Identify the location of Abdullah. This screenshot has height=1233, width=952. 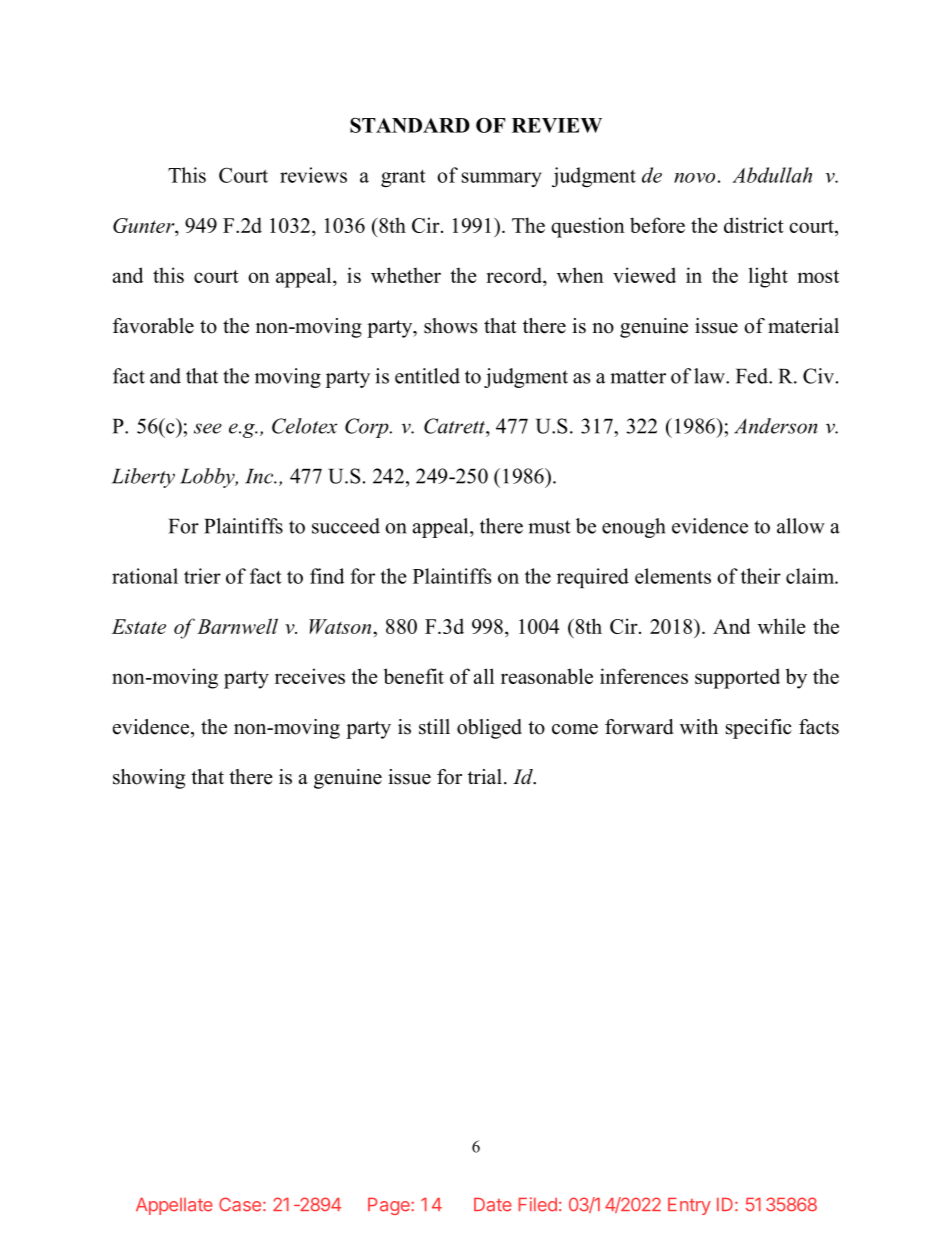
(772, 175).
